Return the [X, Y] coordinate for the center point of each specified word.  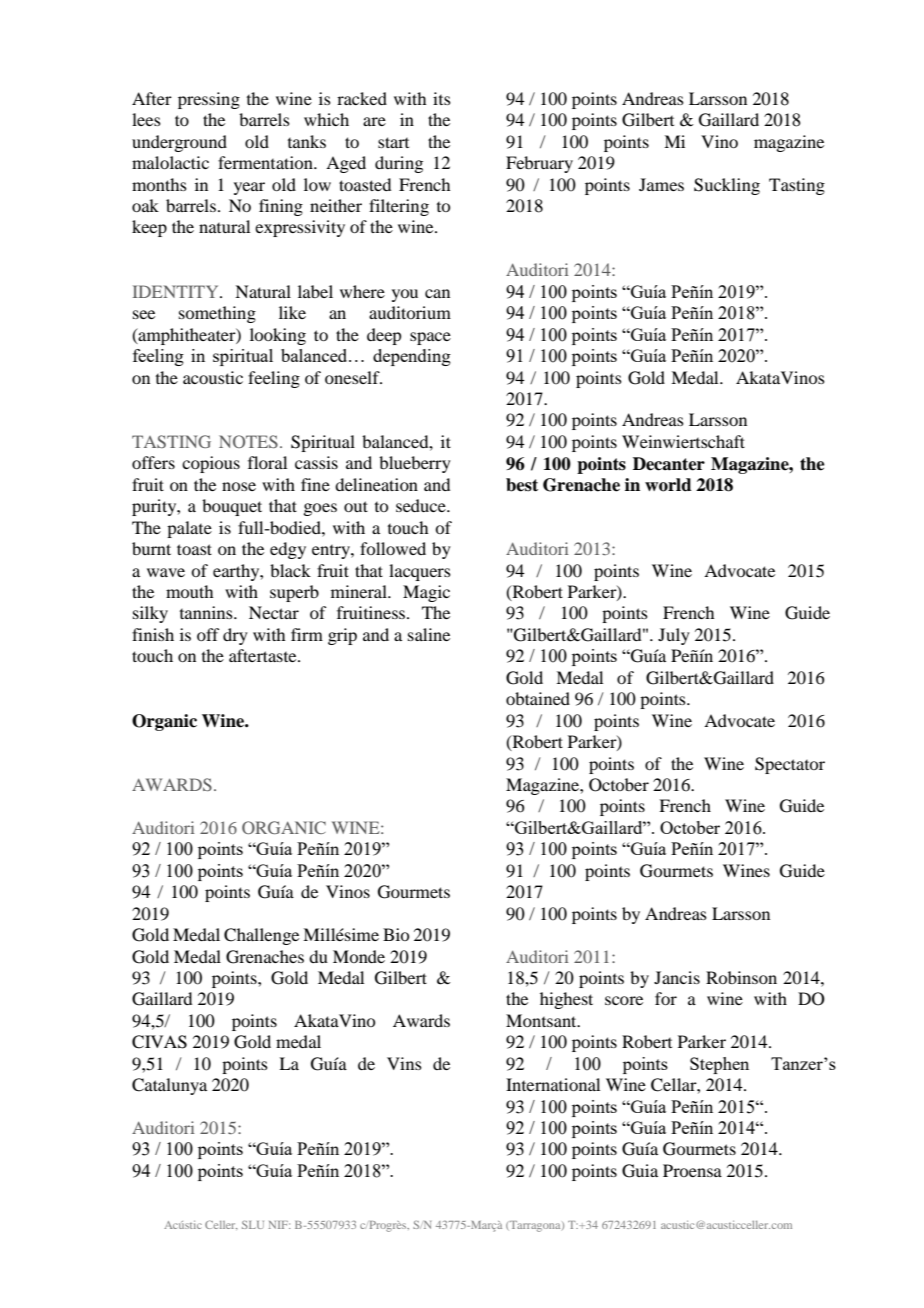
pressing [209, 100]
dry [235, 636]
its [442, 98]
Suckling [727, 186]
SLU [253, 1224]
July [674, 636]
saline [429, 634]
